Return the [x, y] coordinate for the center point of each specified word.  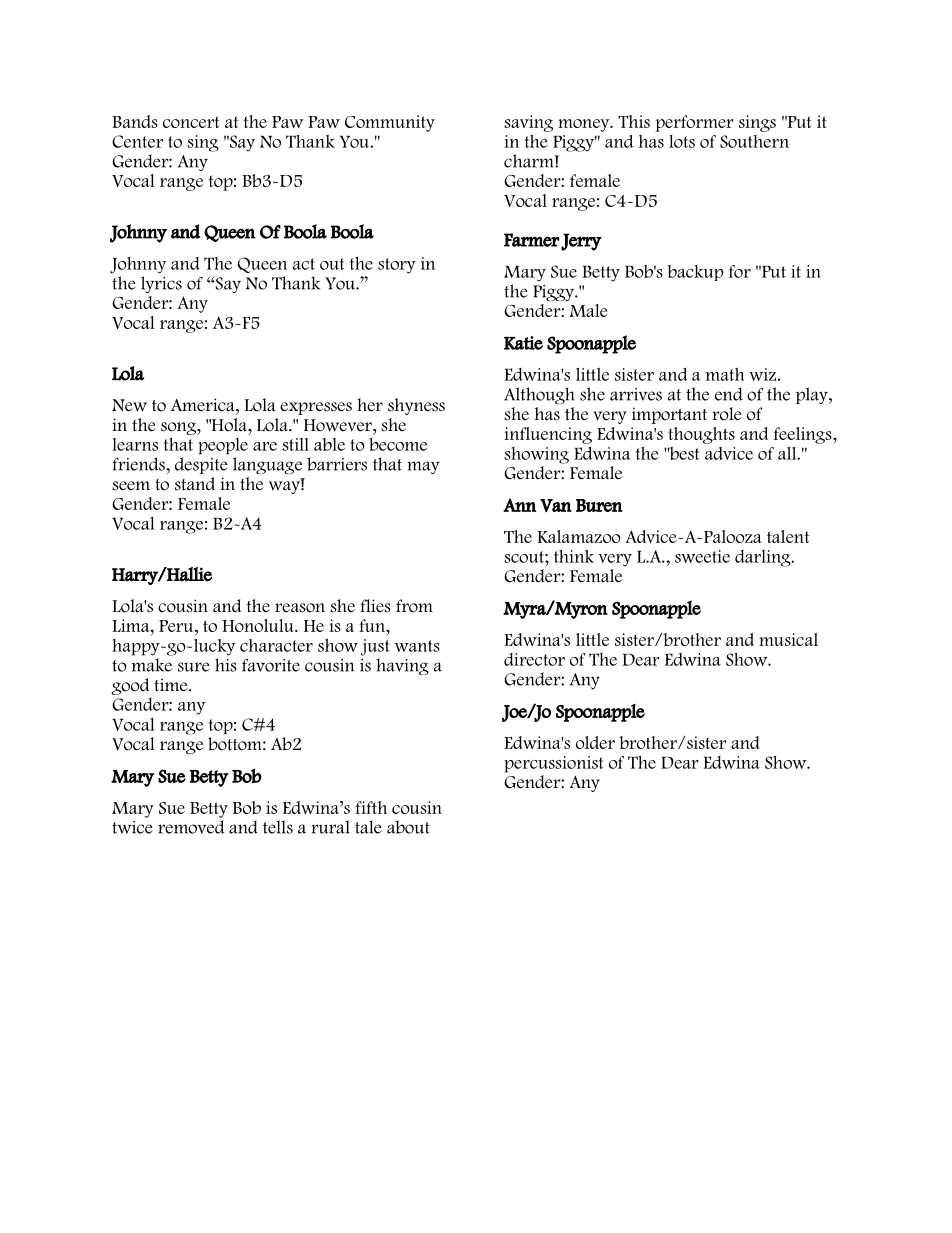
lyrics [161, 284]
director [534, 659]
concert [191, 122]
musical [788, 639]
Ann [519, 505]
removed [191, 827]
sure [194, 667]
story [397, 266]
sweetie [702, 556]
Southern [754, 141]
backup [696, 273]
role [727, 414]
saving [528, 123]
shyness [416, 406]
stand [195, 484]
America [204, 405]
